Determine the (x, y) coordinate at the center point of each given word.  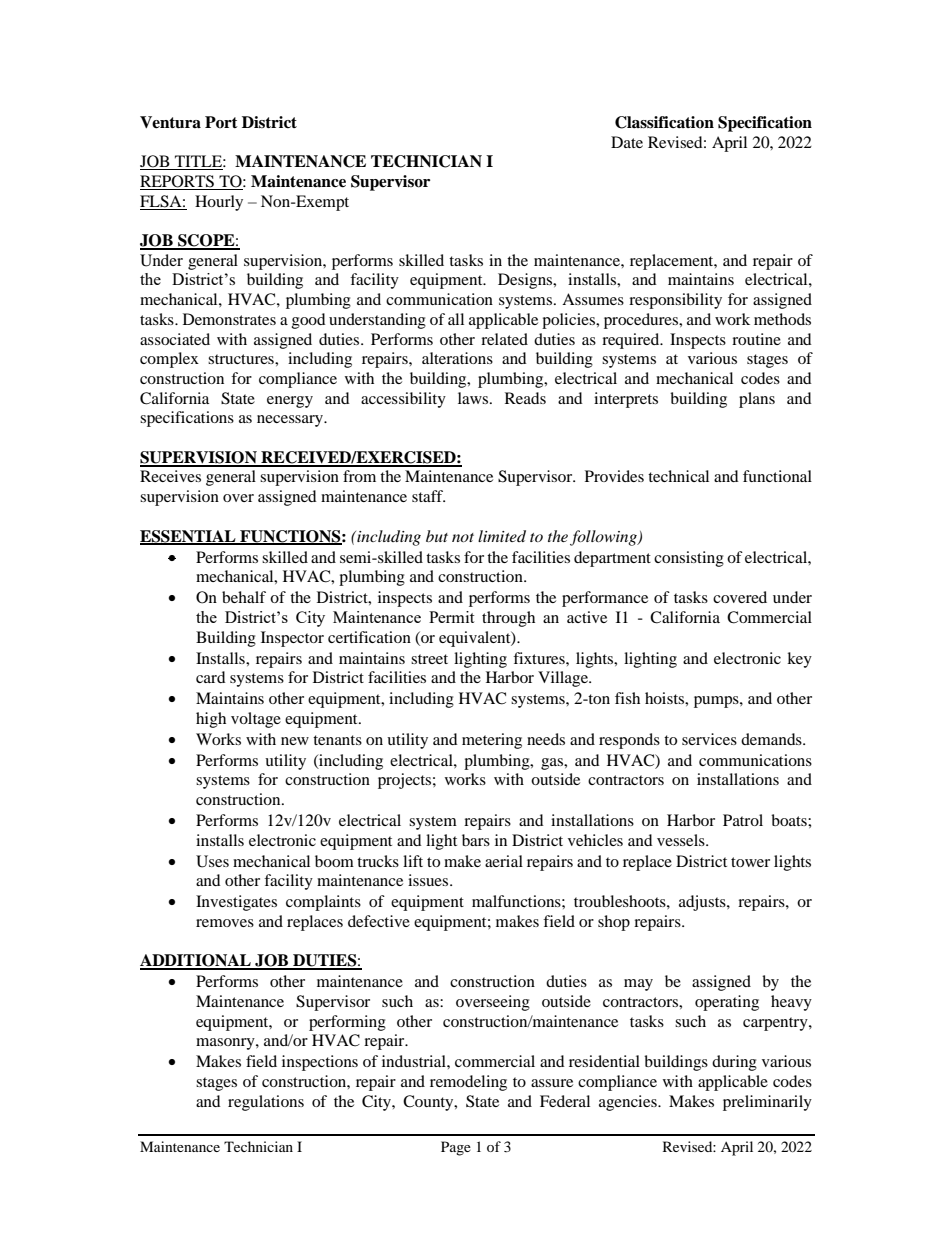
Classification (664, 122)
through (508, 619)
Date (627, 142)
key (799, 660)
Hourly (219, 203)
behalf (244, 597)
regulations (266, 1103)
